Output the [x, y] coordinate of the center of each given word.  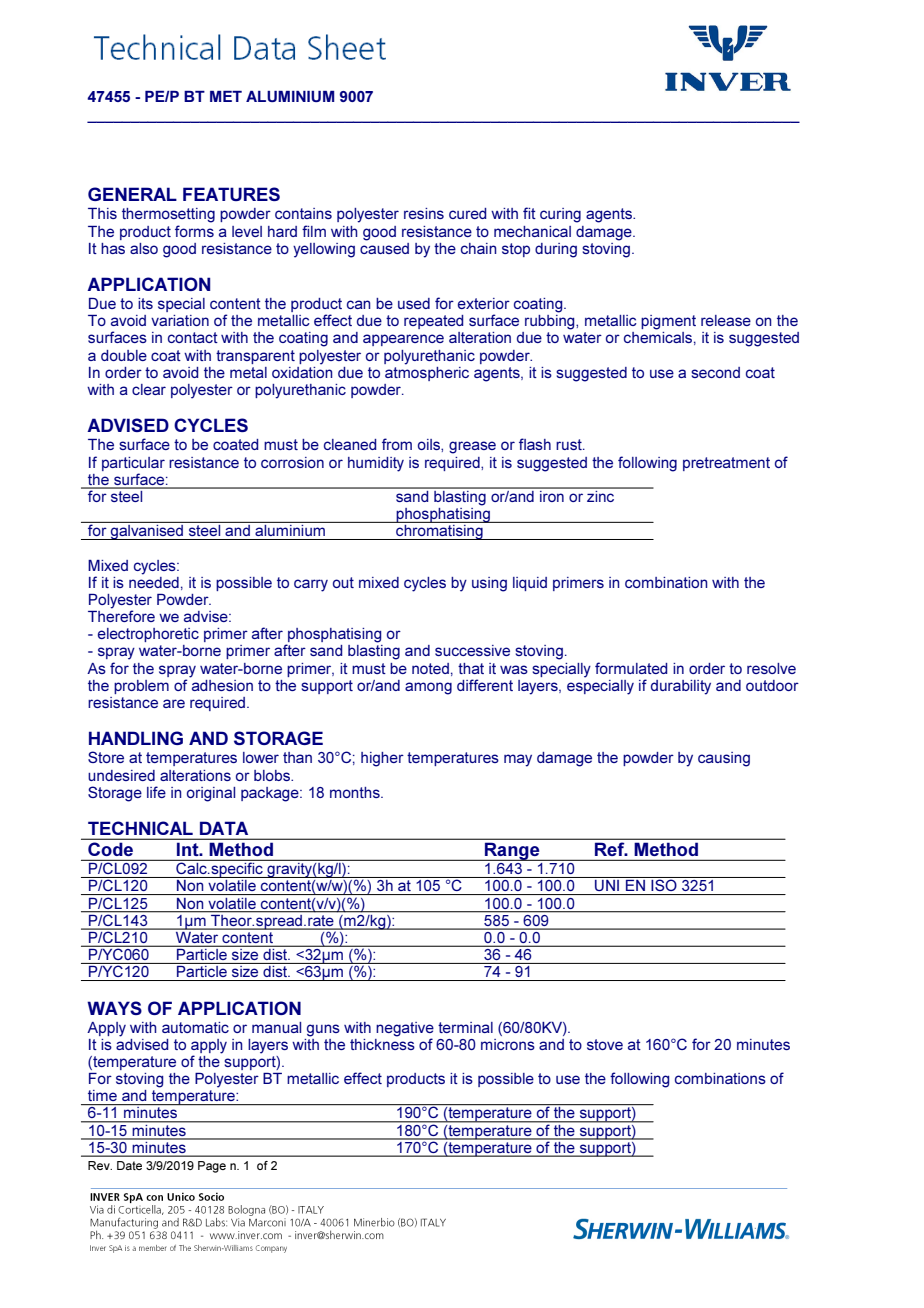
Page [212, 1167]
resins [424, 213]
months [356, 792]
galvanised [147, 531]
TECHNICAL [140, 828]
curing [560, 215]
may [518, 760]
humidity [376, 464]
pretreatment [726, 464]
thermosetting [168, 215]
